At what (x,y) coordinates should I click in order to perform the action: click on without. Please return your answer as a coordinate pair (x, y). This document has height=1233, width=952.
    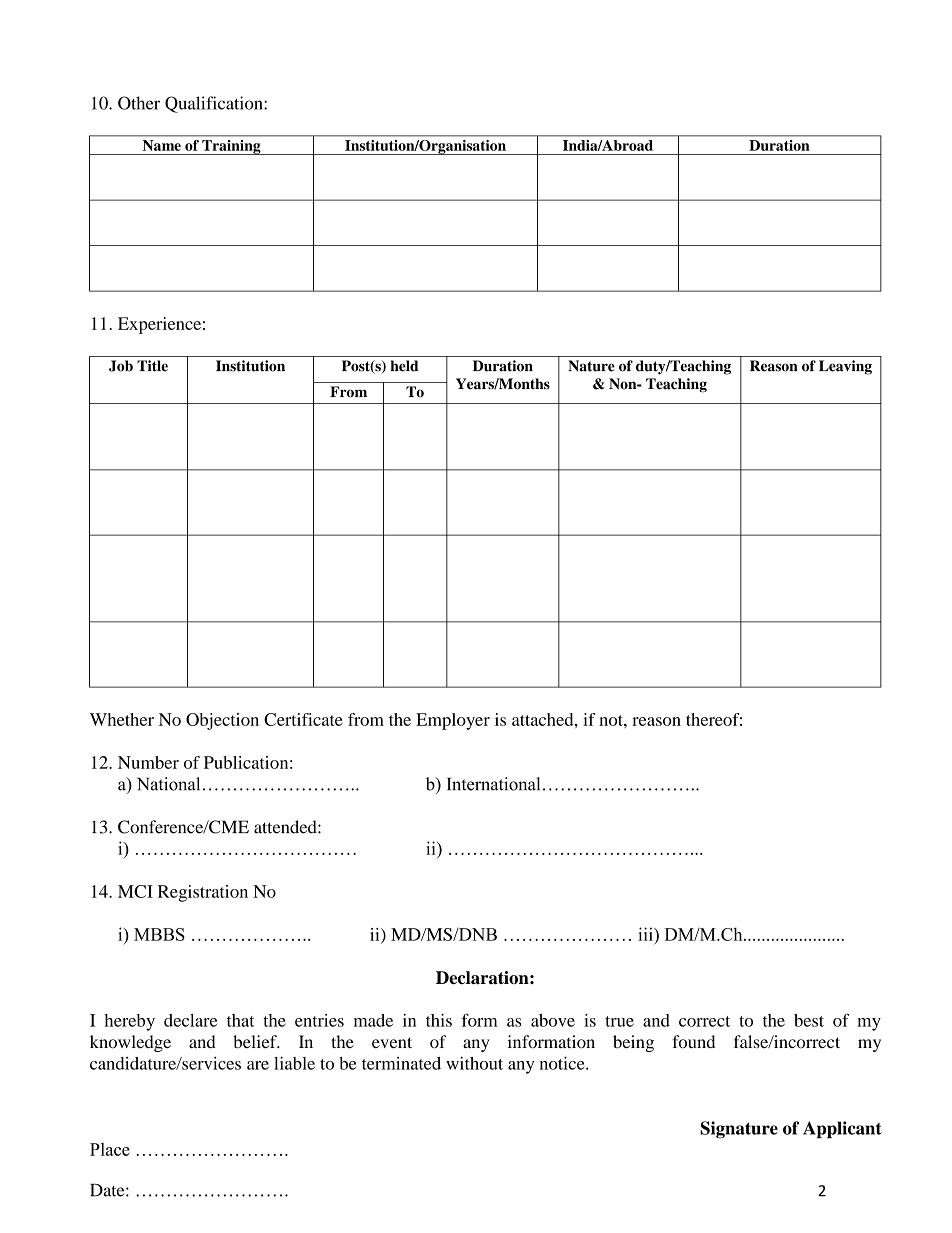
    Looking at the image, I should click on (474, 1063).
